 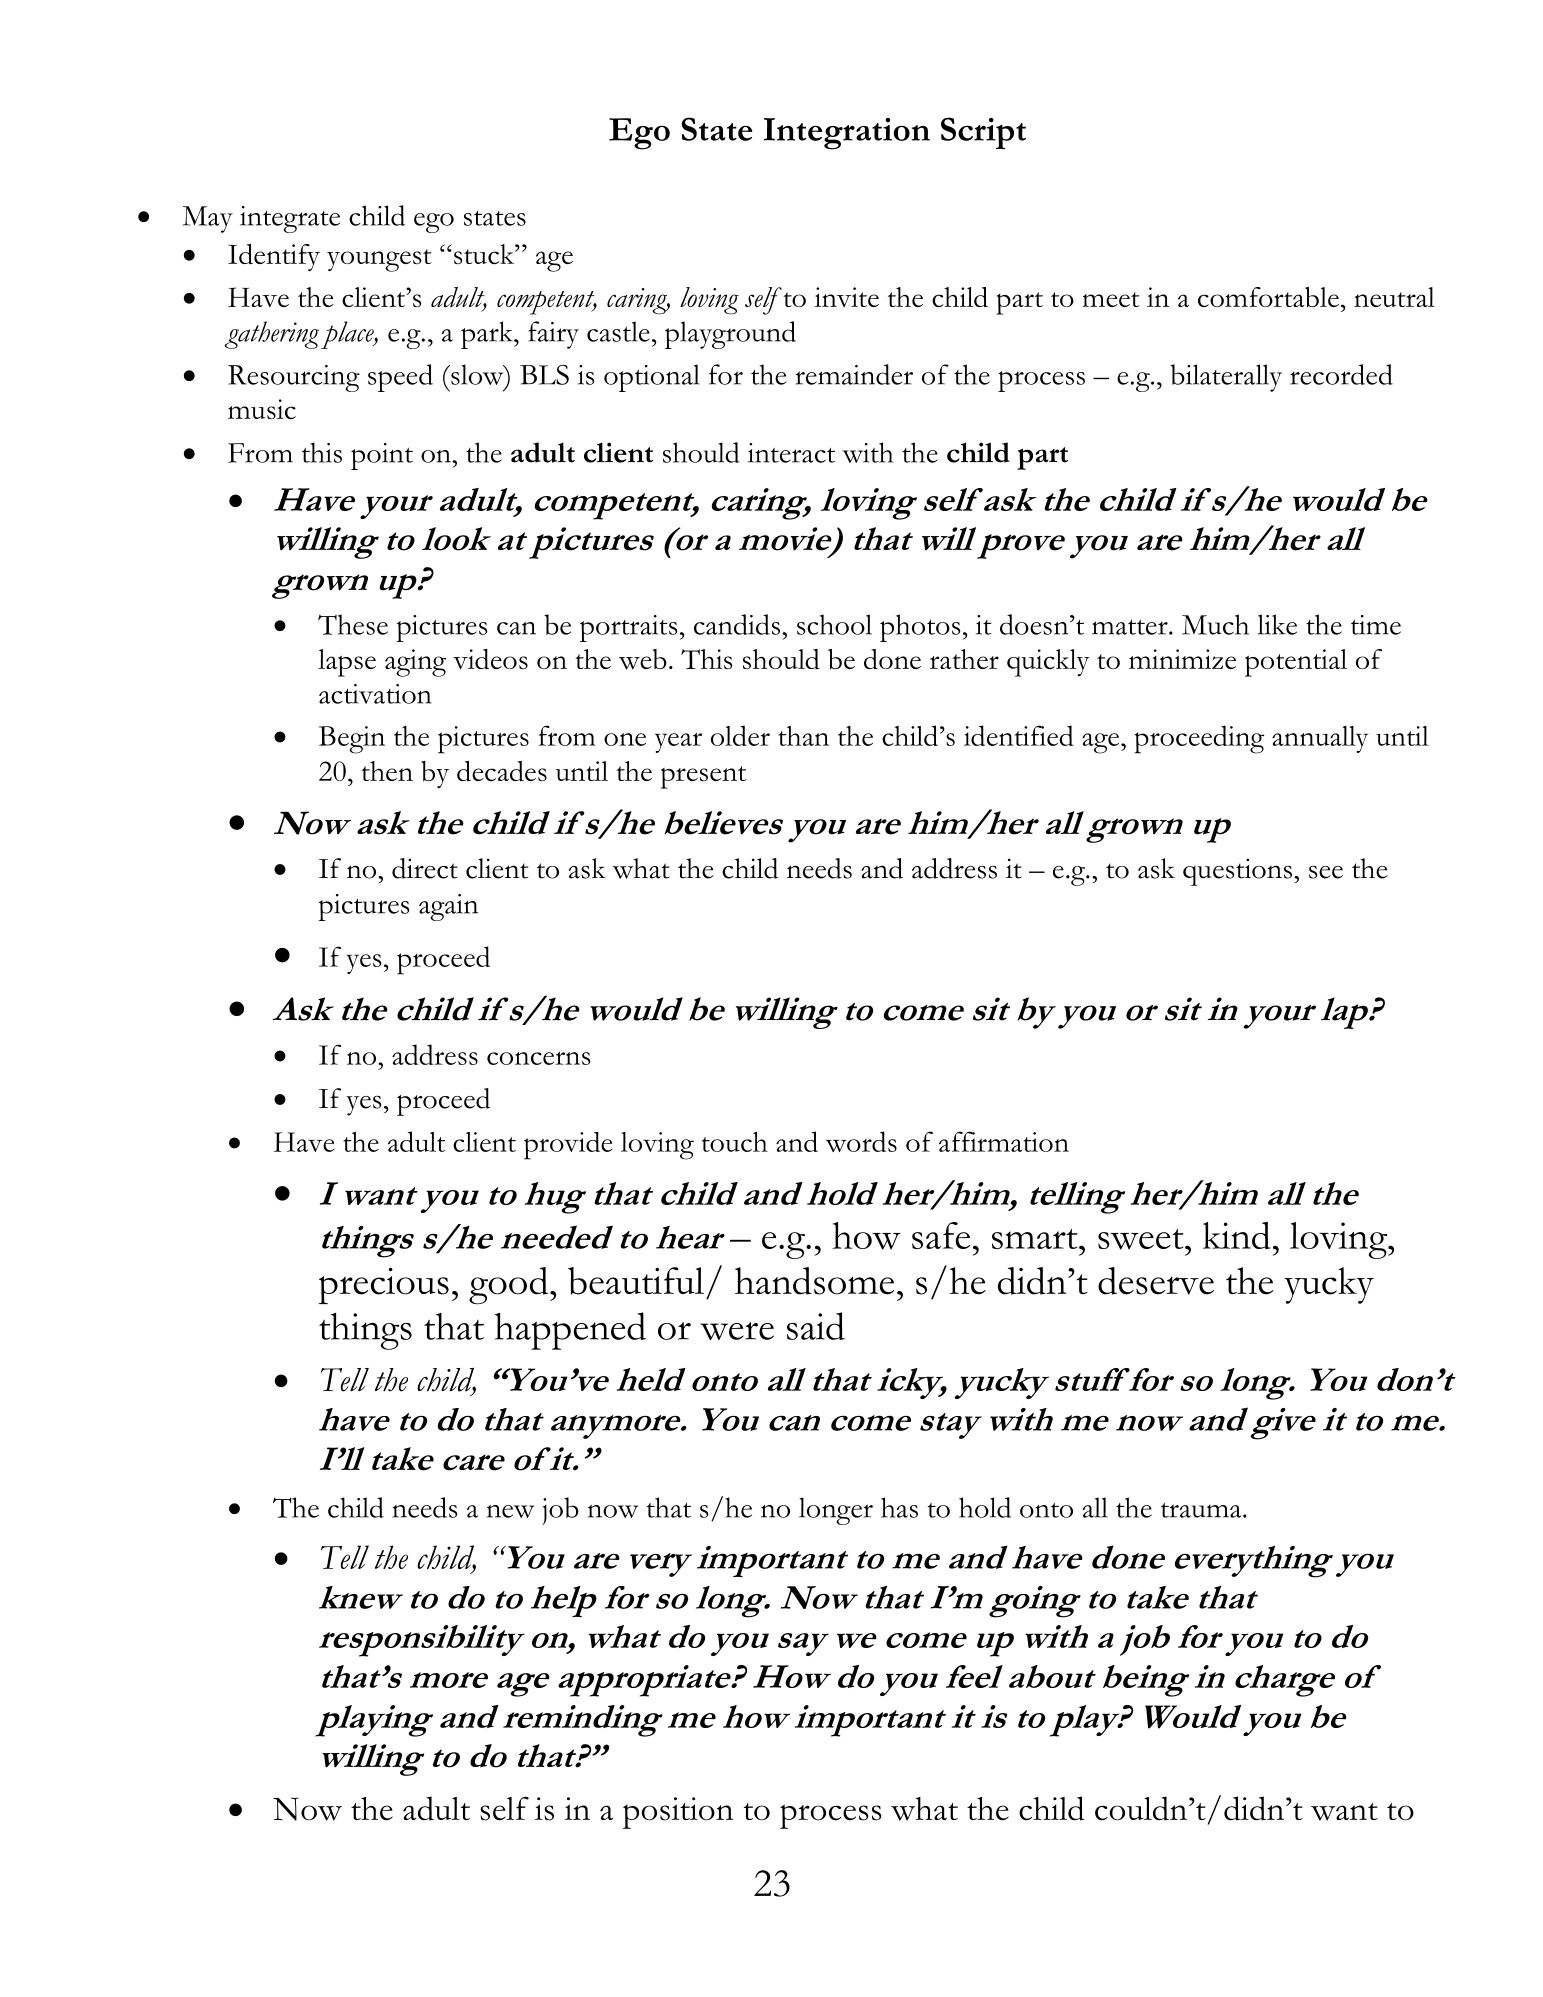 What do you see at coordinates (847, 134) in the screenshot?
I see `Integration` at bounding box center [847, 134].
